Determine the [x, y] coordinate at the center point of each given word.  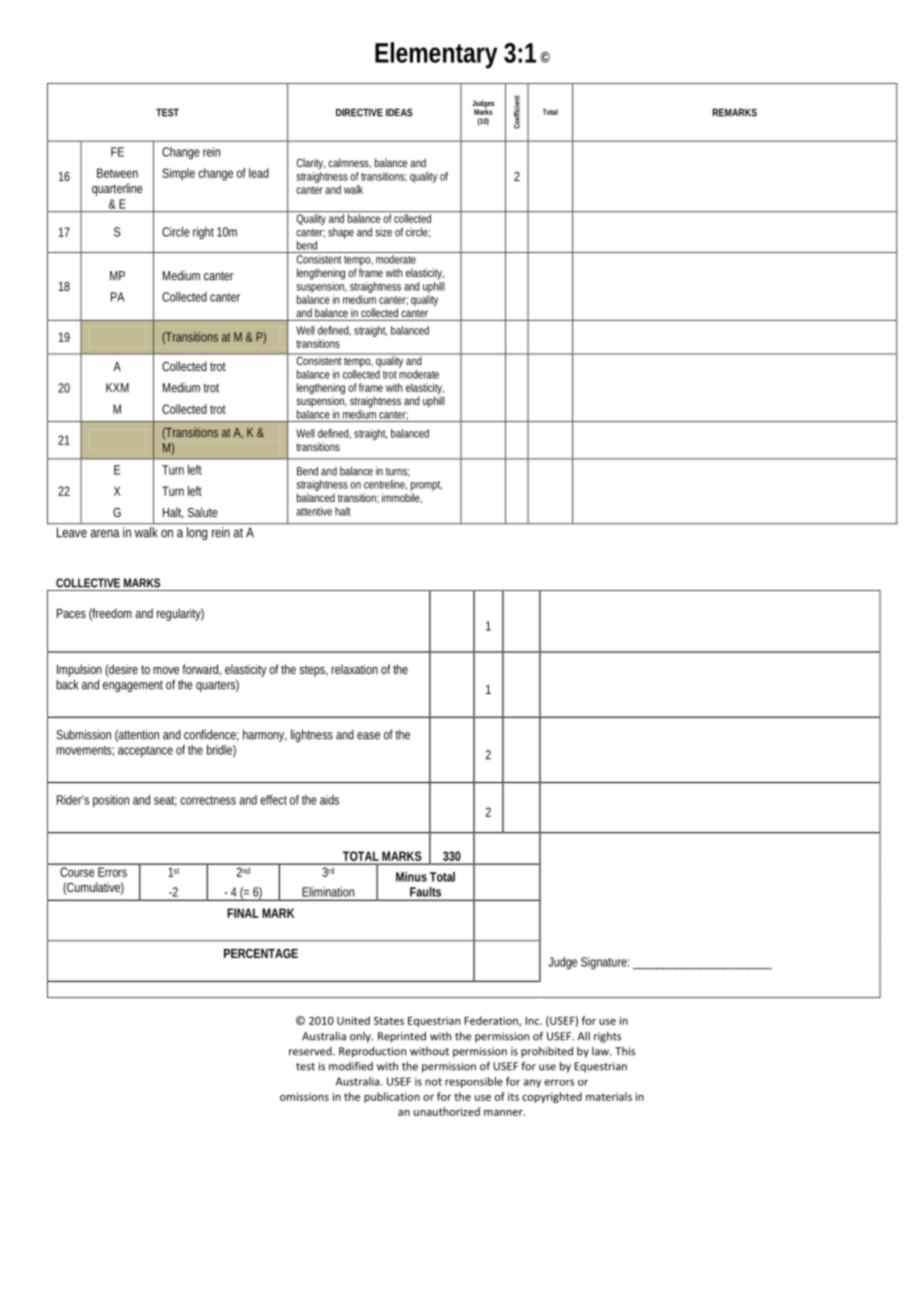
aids [329, 800]
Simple [178, 174]
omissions [304, 1096]
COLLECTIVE [88, 583]
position [111, 801]
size [383, 232]
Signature [605, 963]
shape [341, 233]
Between [117, 173]
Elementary [436, 55]
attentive [314, 511]
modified [351, 1066]
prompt [426, 487]
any [532, 1083]
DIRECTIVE [359, 112]
